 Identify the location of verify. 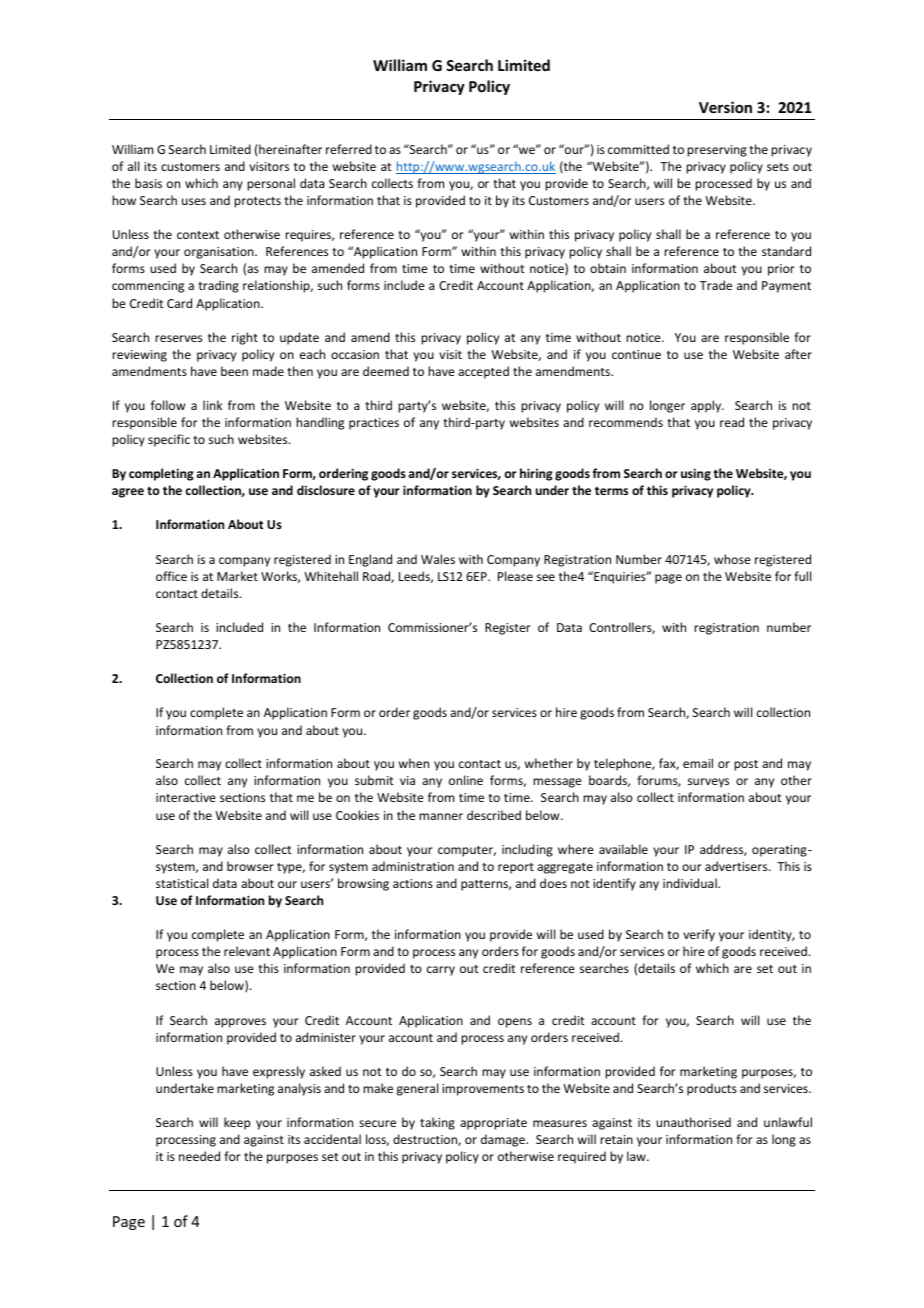
(699, 935).
